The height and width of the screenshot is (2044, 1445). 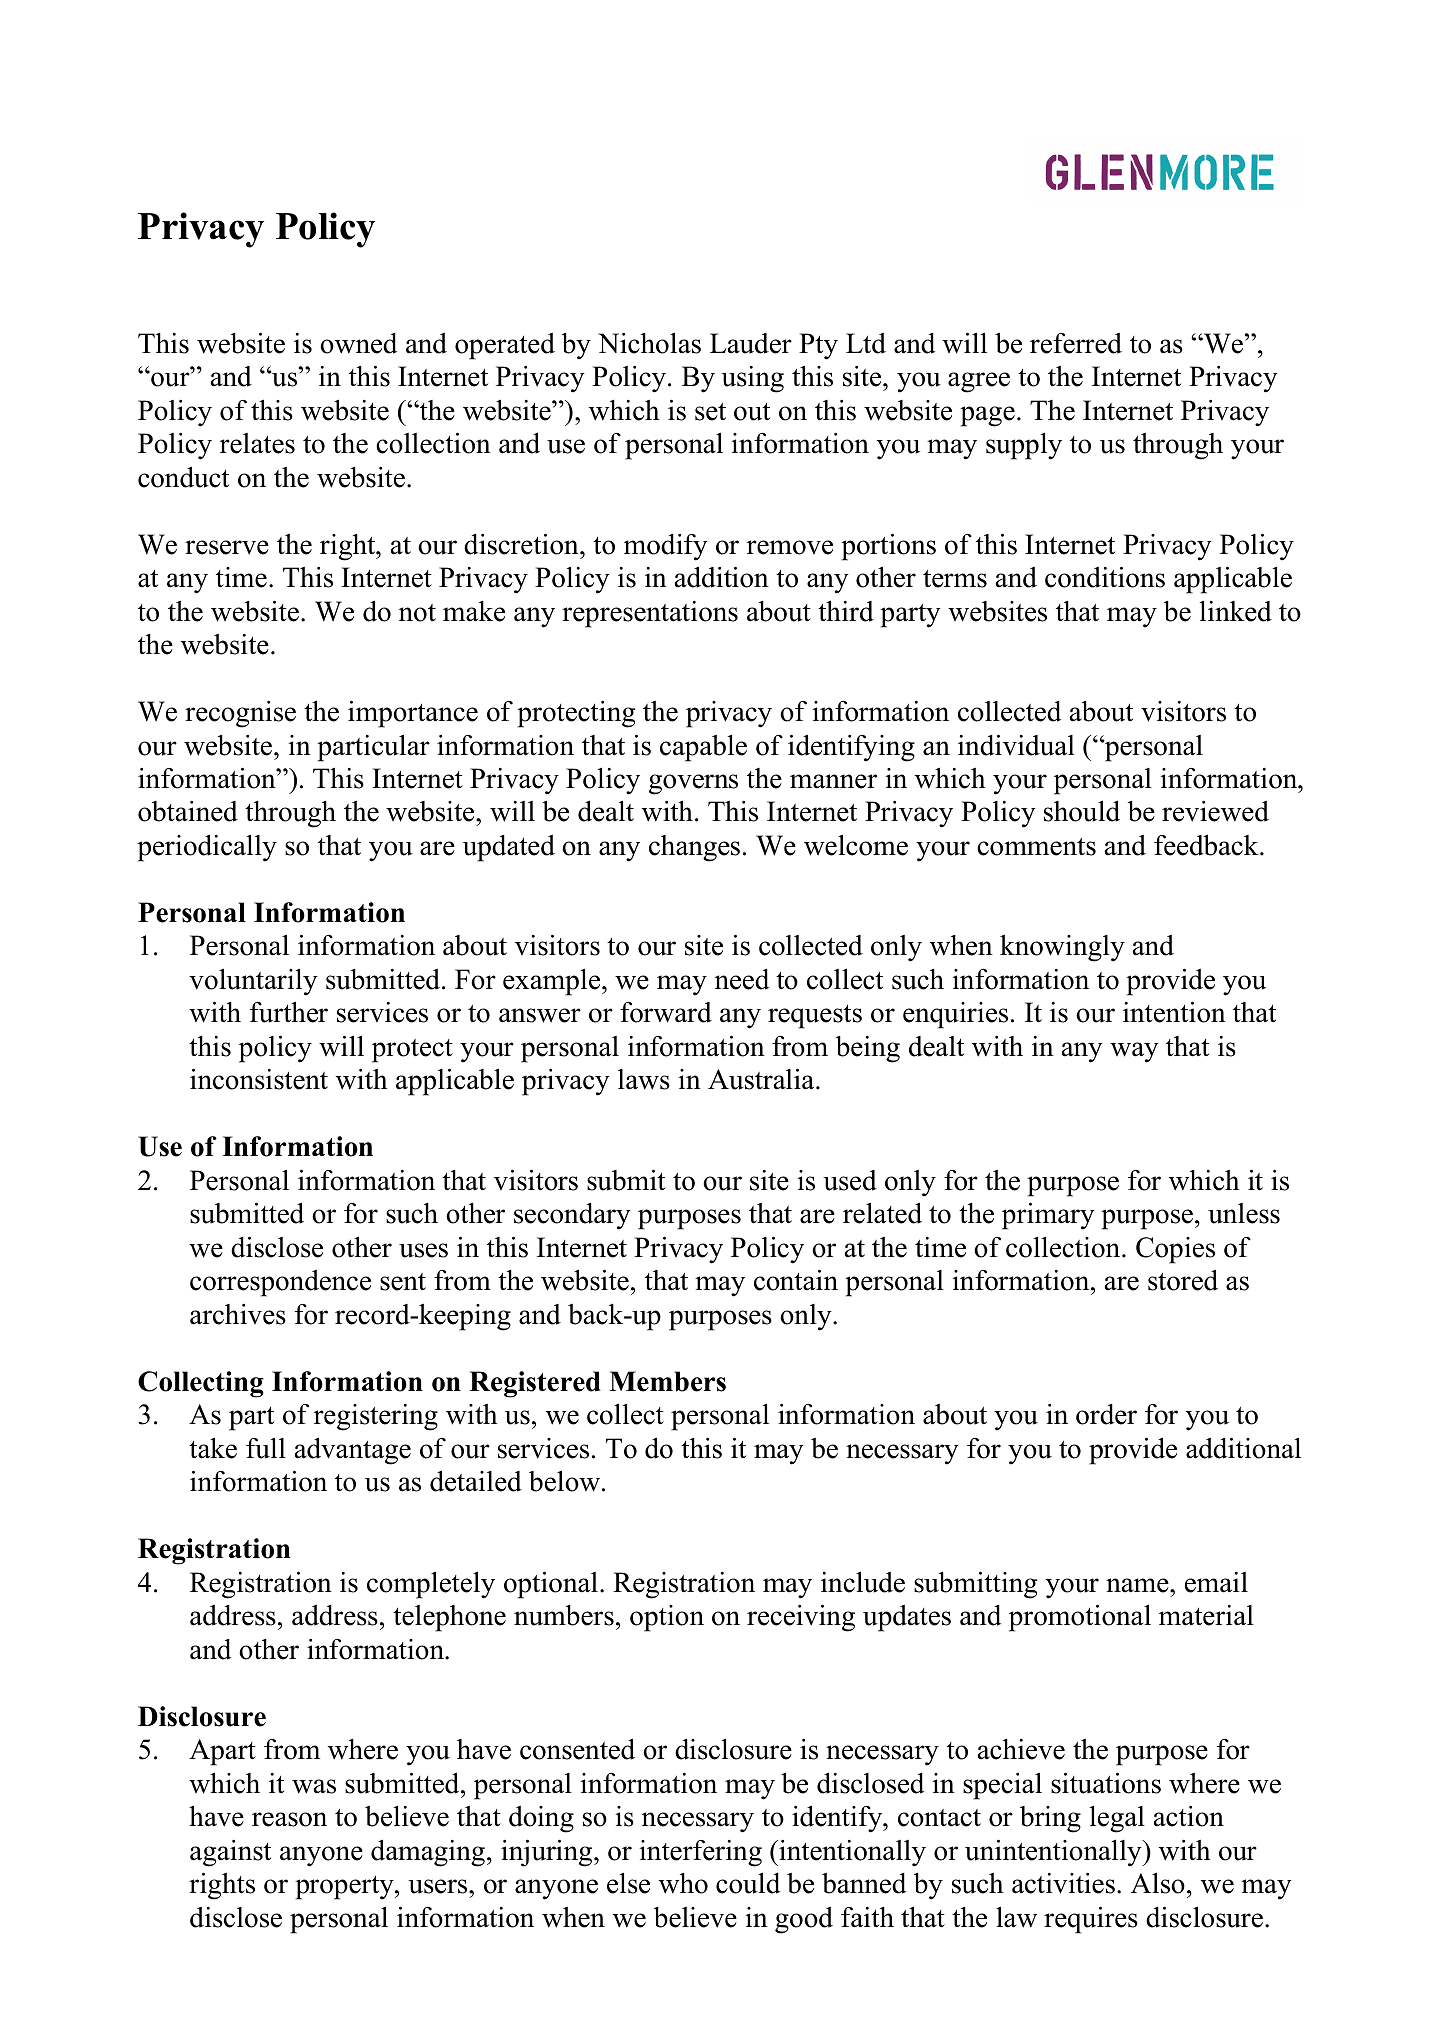 What do you see at coordinates (710, 412) in the screenshot?
I see `set` at bounding box center [710, 412].
